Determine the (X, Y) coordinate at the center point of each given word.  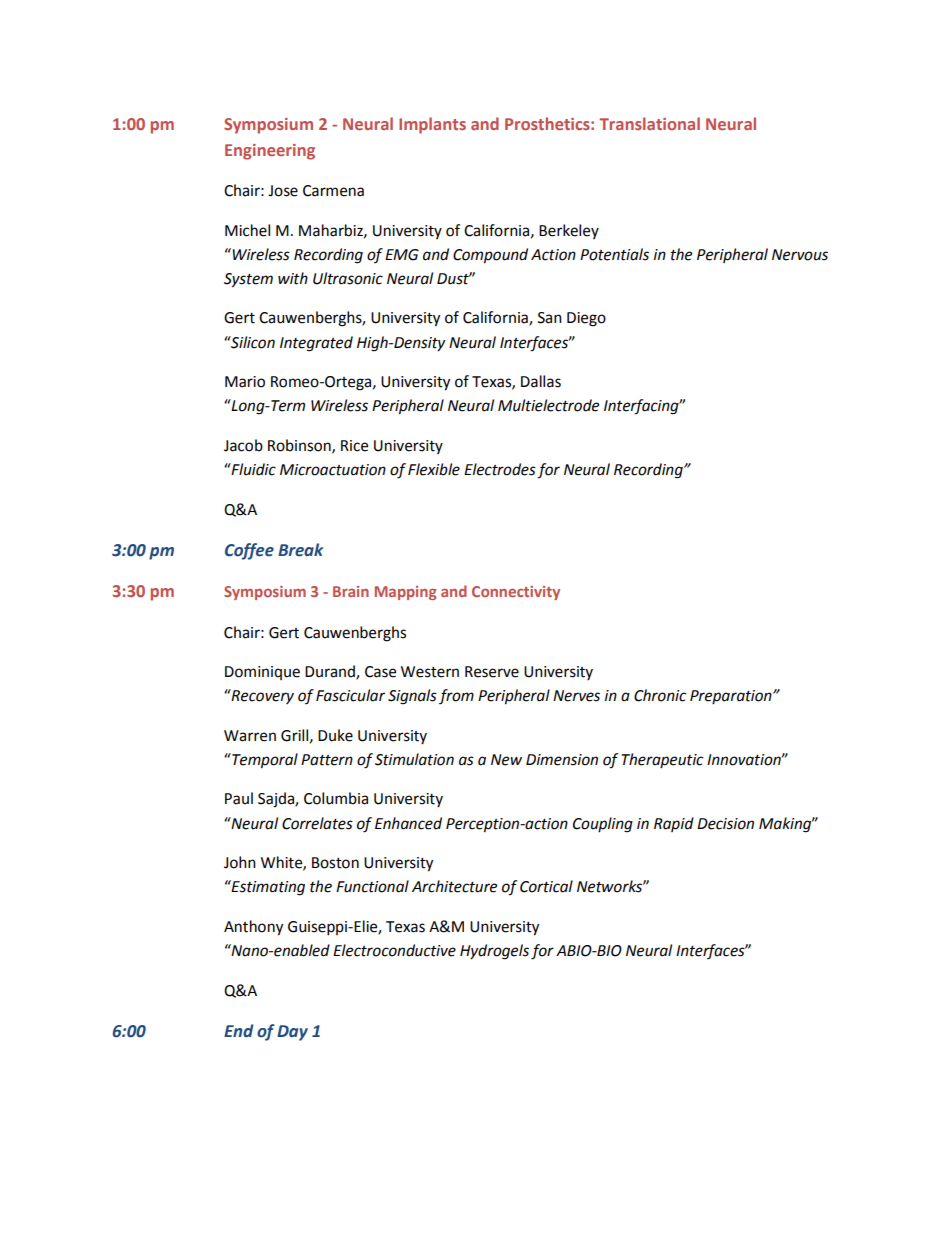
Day (292, 1033)
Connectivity (516, 593)
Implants (432, 125)
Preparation (732, 697)
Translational (649, 123)
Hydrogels (494, 952)
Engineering (270, 152)
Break (300, 550)
